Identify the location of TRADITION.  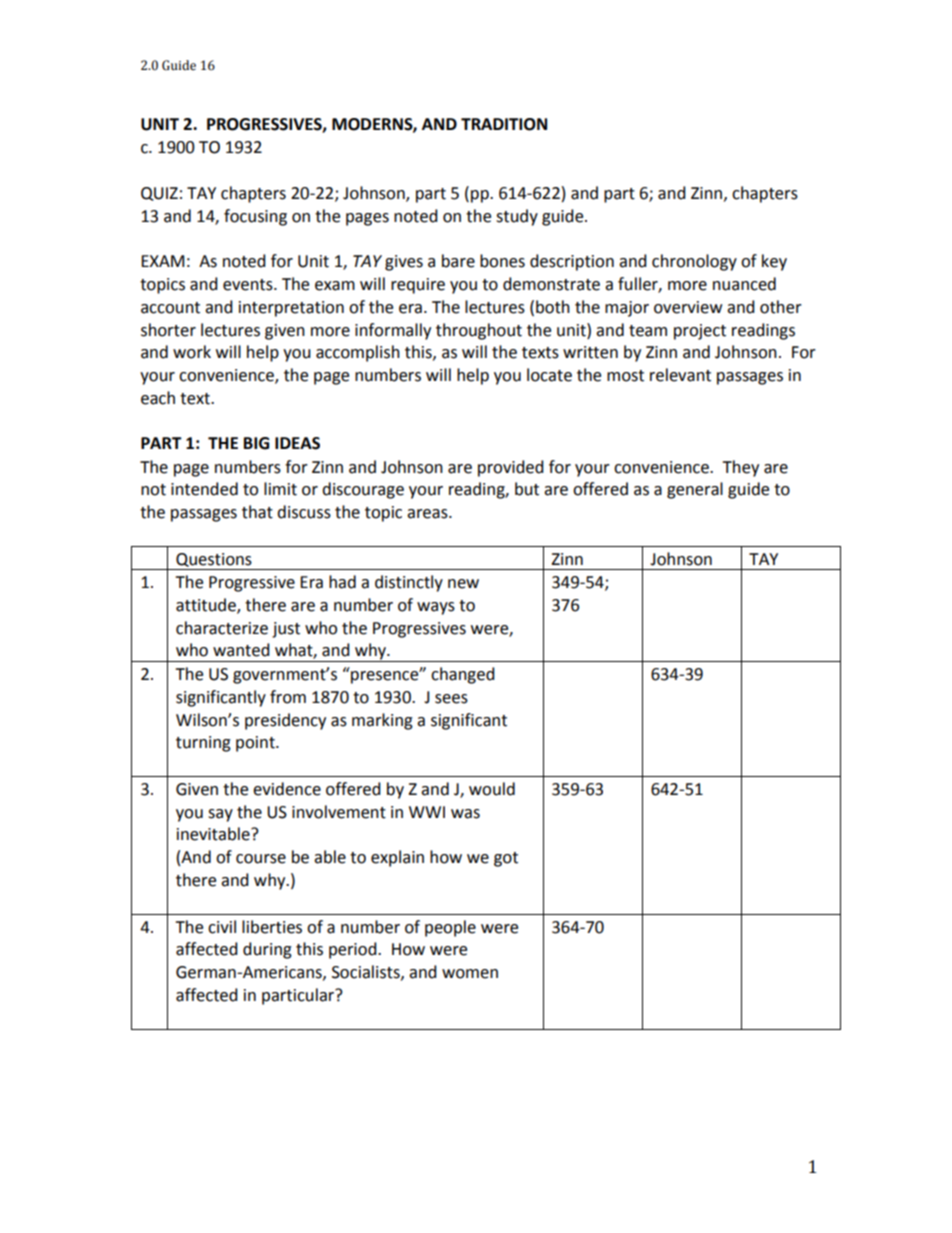
(504, 124).
